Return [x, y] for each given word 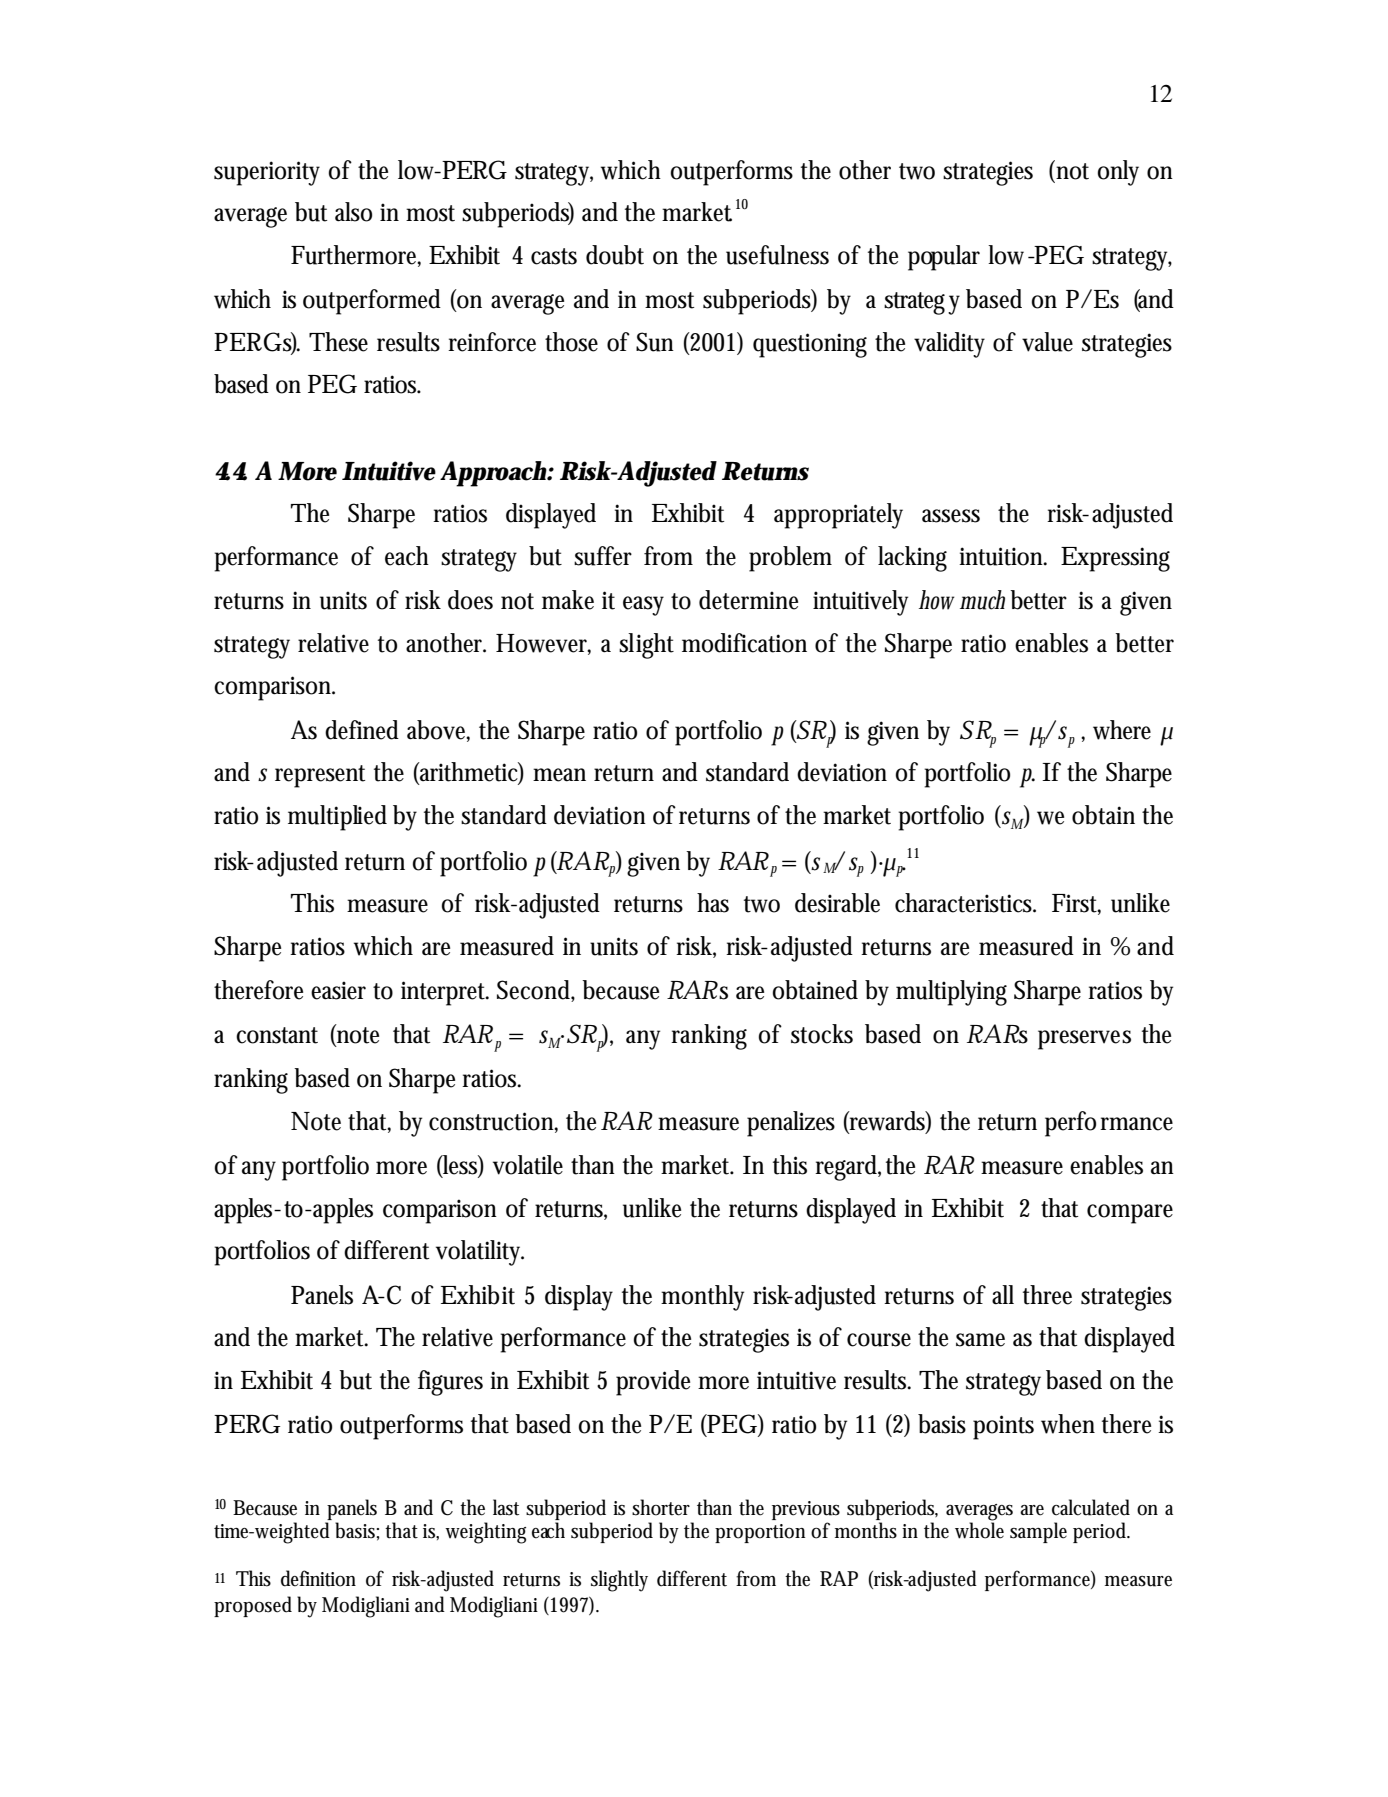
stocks [822, 1034]
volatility [480, 1253]
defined [362, 730]
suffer [603, 556]
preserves [1084, 1040]
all [1003, 1295]
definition [318, 1578]
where [1122, 730]
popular [944, 258]
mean [559, 775]
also [353, 212]
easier [338, 990]
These [338, 342]
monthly [702, 1298]
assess [951, 516]
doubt [615, 255]
